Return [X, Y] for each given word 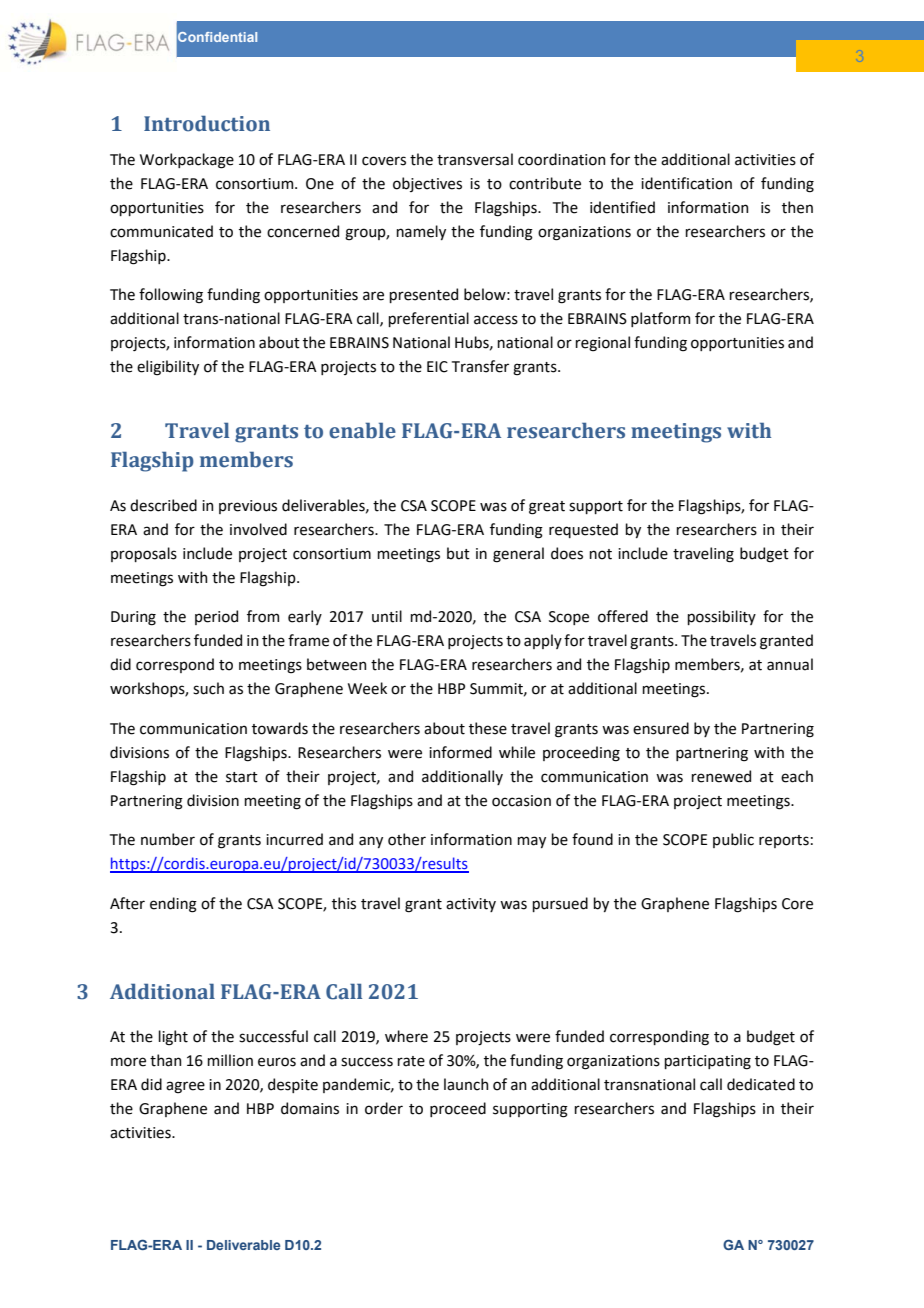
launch [466, 1084]
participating [707, 1062]
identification [686, 183]
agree [185, 1087]
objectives [427, 184]
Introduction [207, 124]
